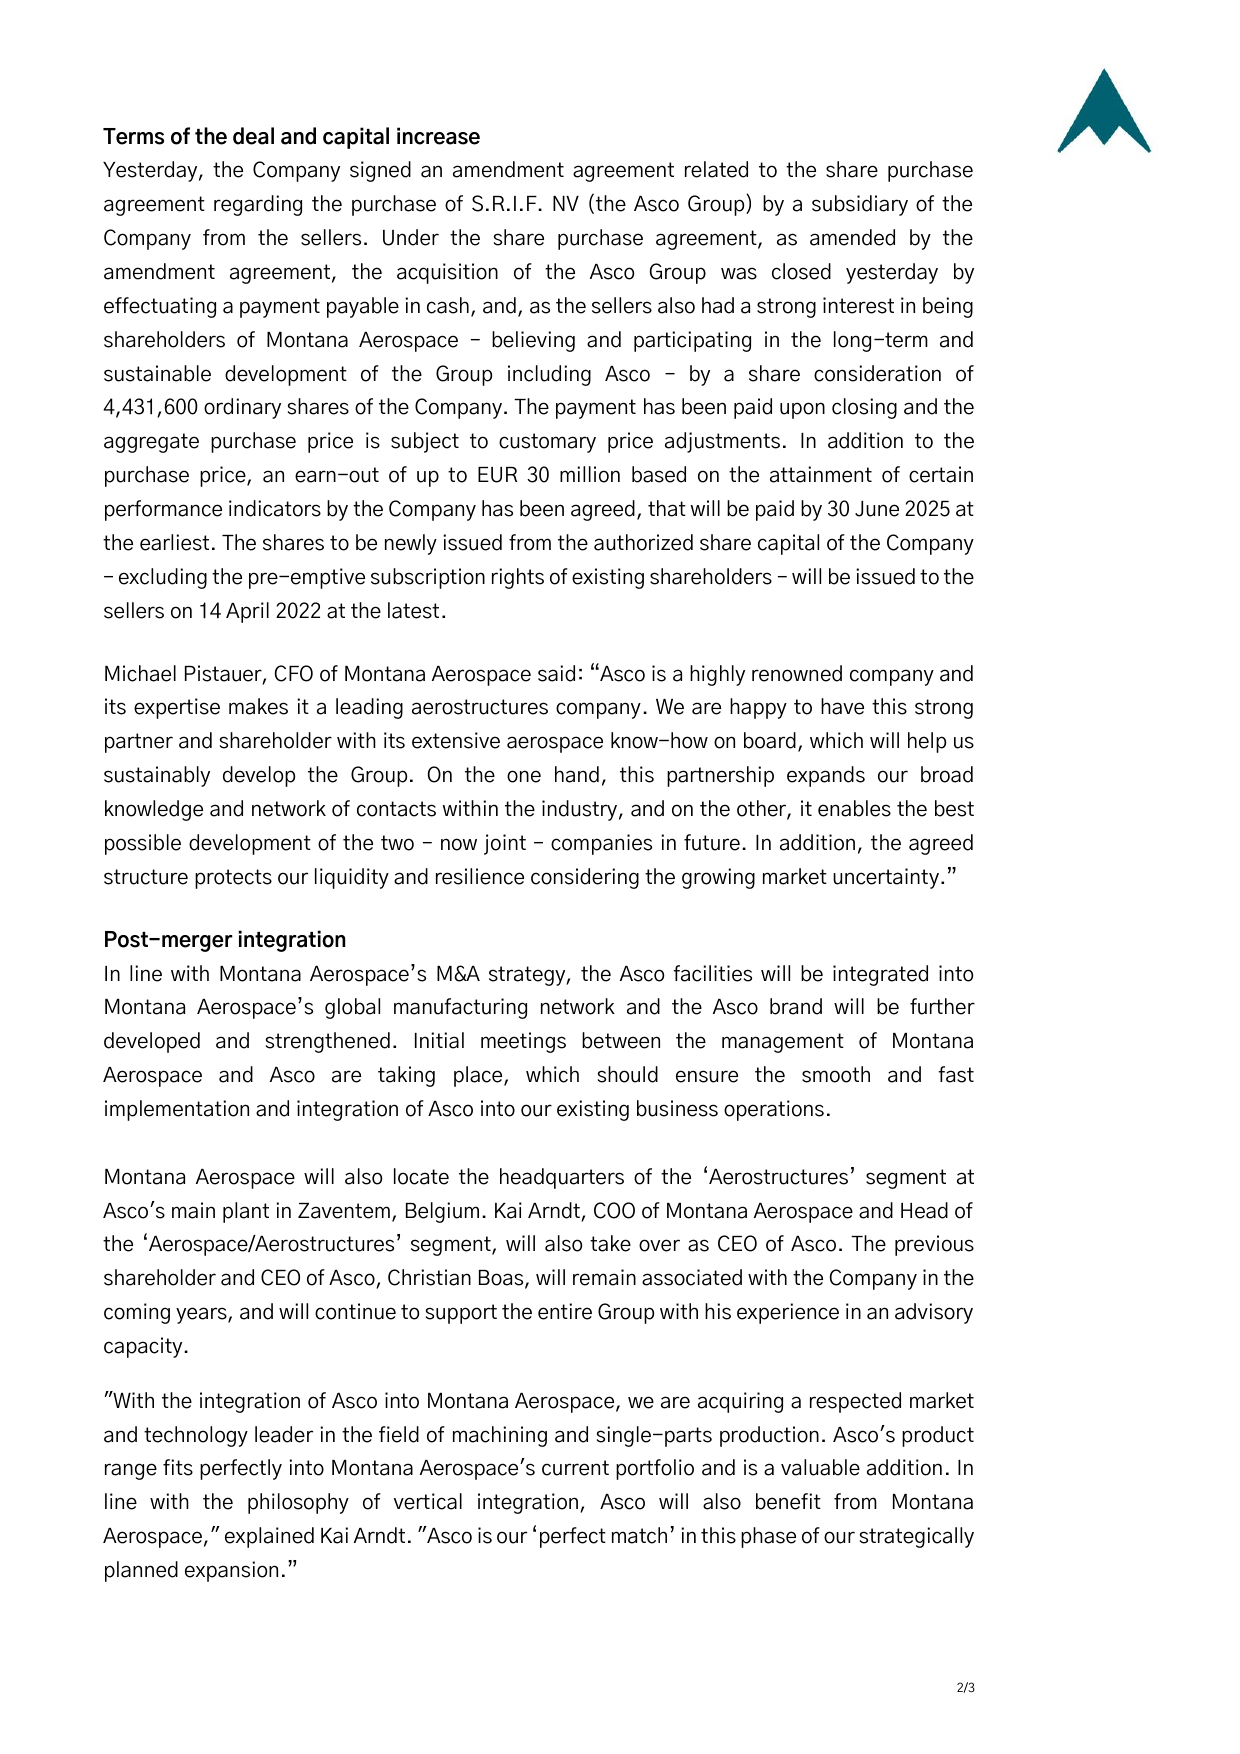 The width and height of the screenshot is (1240, 1754). Describe the element at coordinates (247, 612) in the screenshot. I see `April` at that location.
